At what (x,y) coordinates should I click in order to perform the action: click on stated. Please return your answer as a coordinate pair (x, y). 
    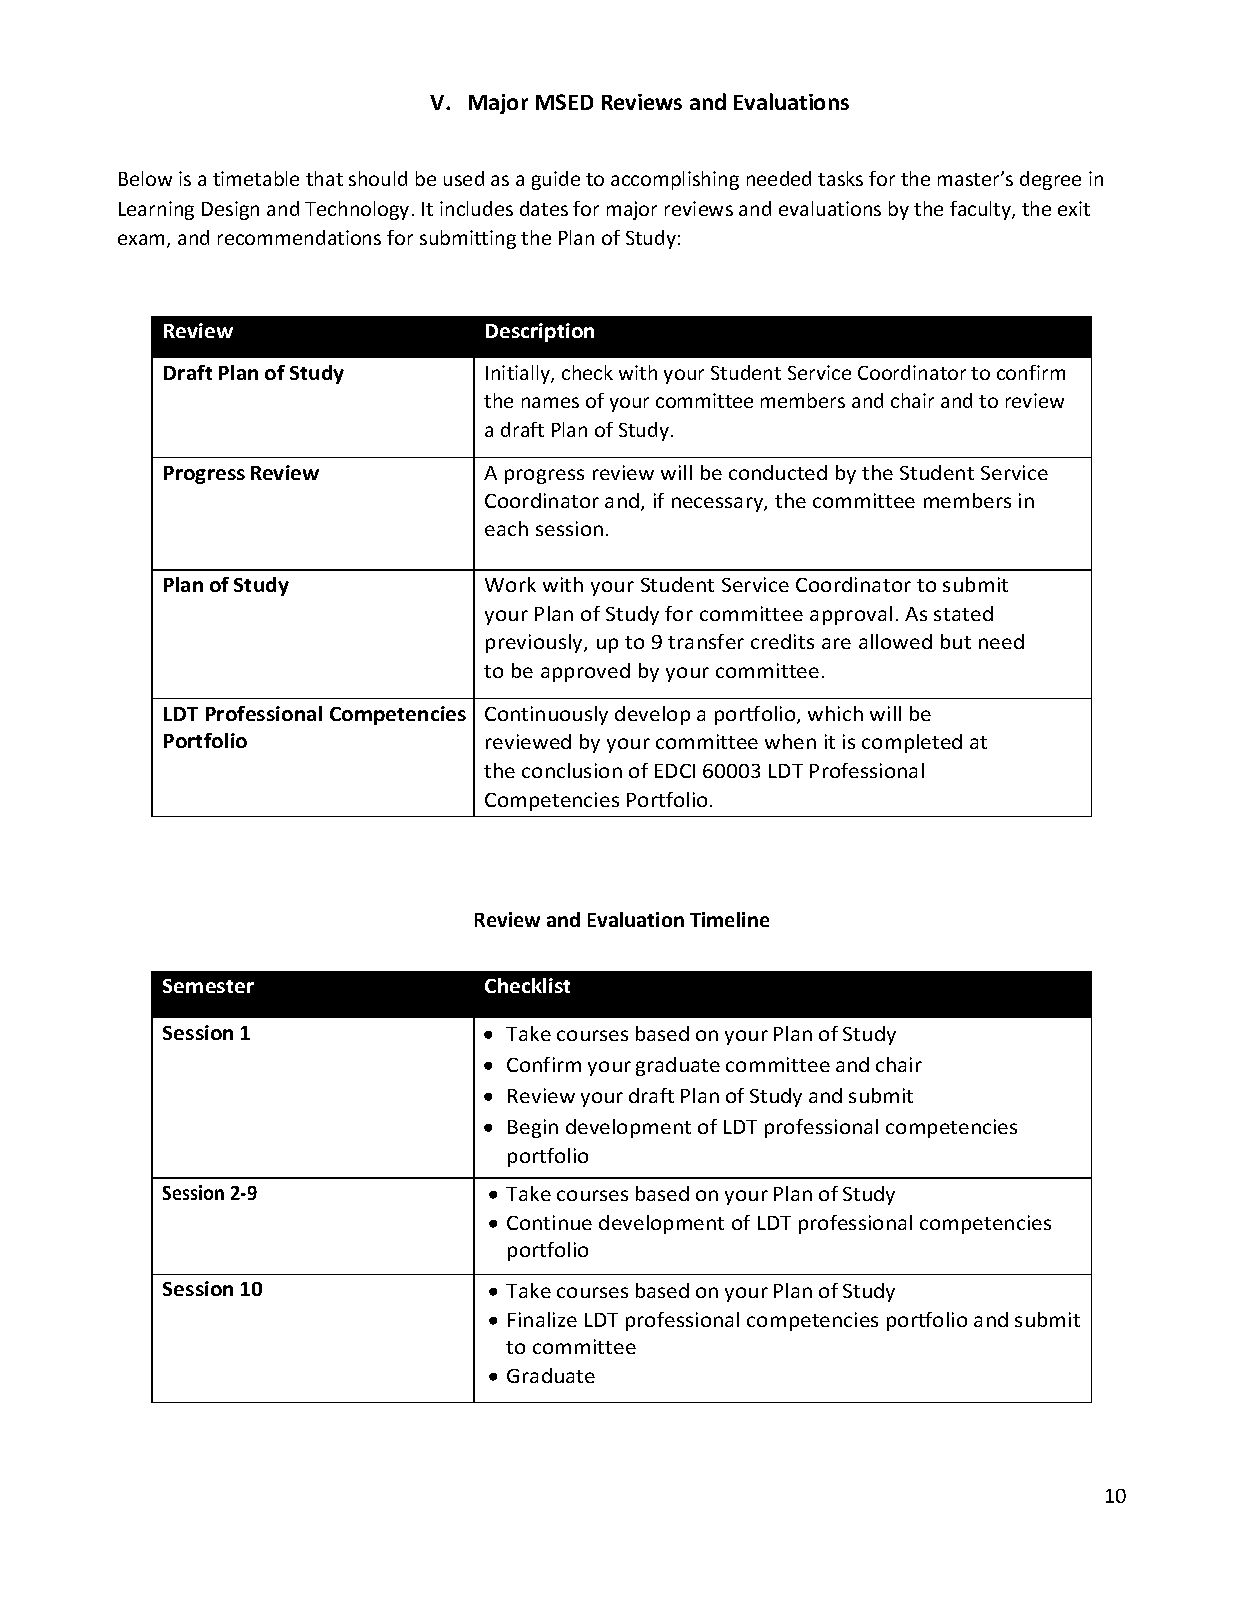
    Looking at the image, I should click on (963, 613).
